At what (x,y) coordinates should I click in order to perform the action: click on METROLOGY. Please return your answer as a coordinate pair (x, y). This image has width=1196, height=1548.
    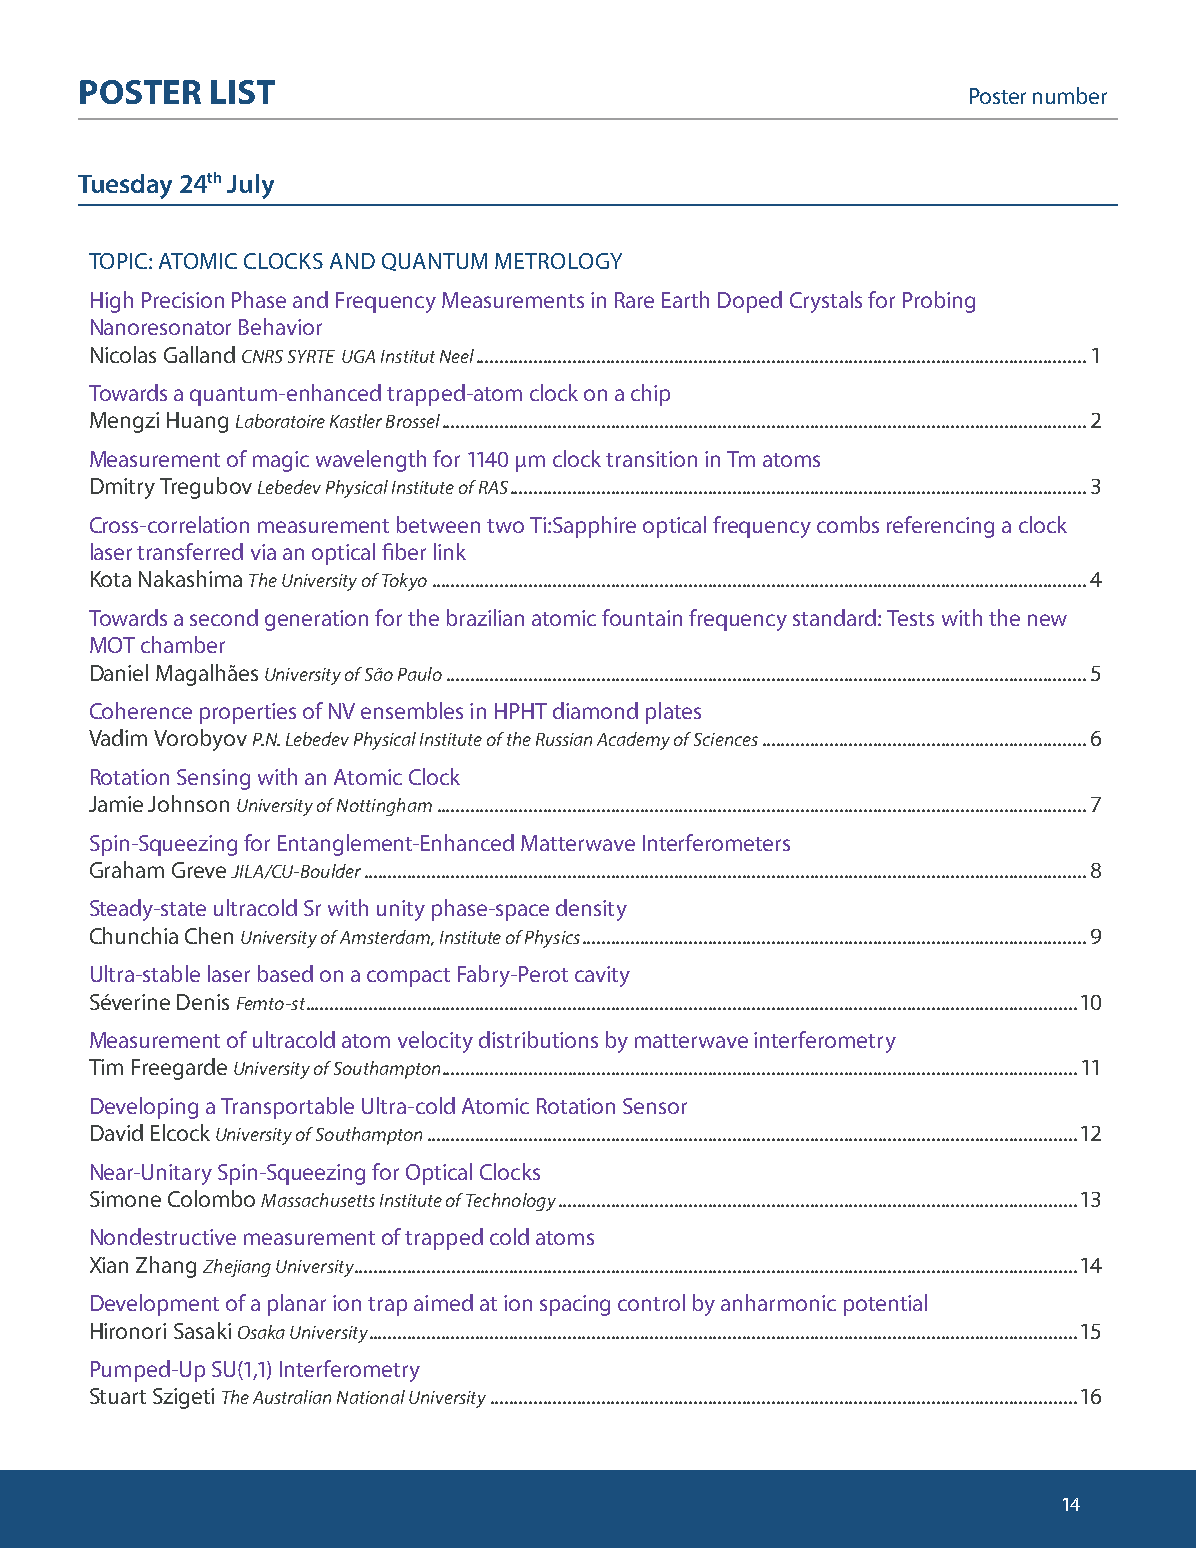
    Looking at the image, I should click on (558, 261).
